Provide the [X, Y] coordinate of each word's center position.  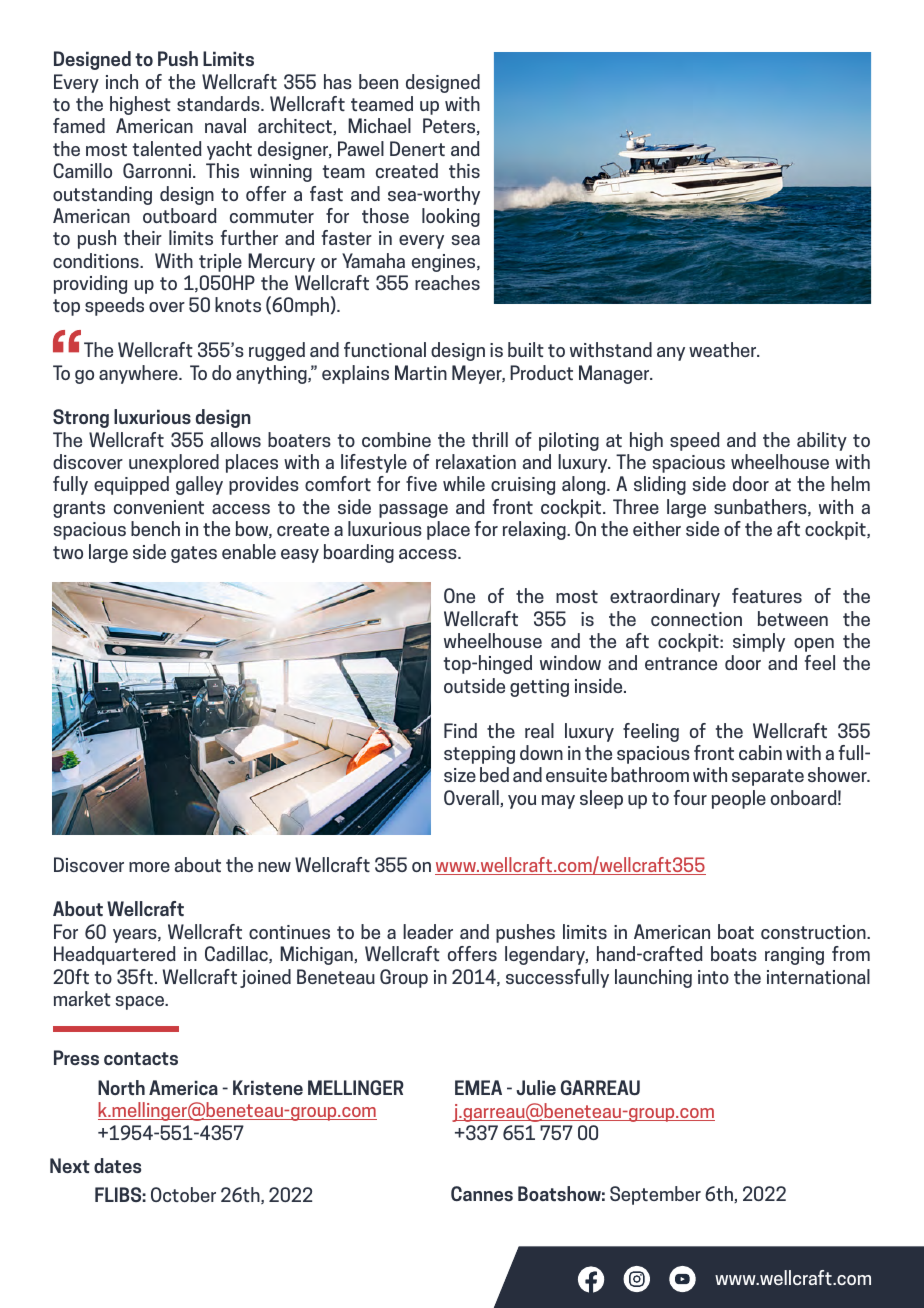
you [522, 802]
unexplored [174, 463]
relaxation [476, 461]
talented [167, 148]
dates [117, 1165]
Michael [379, 125]
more [149, 867]
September [655, 1195]
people [739, 799]
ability [822, 441]
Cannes [482, 1193]
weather [724, 349]
